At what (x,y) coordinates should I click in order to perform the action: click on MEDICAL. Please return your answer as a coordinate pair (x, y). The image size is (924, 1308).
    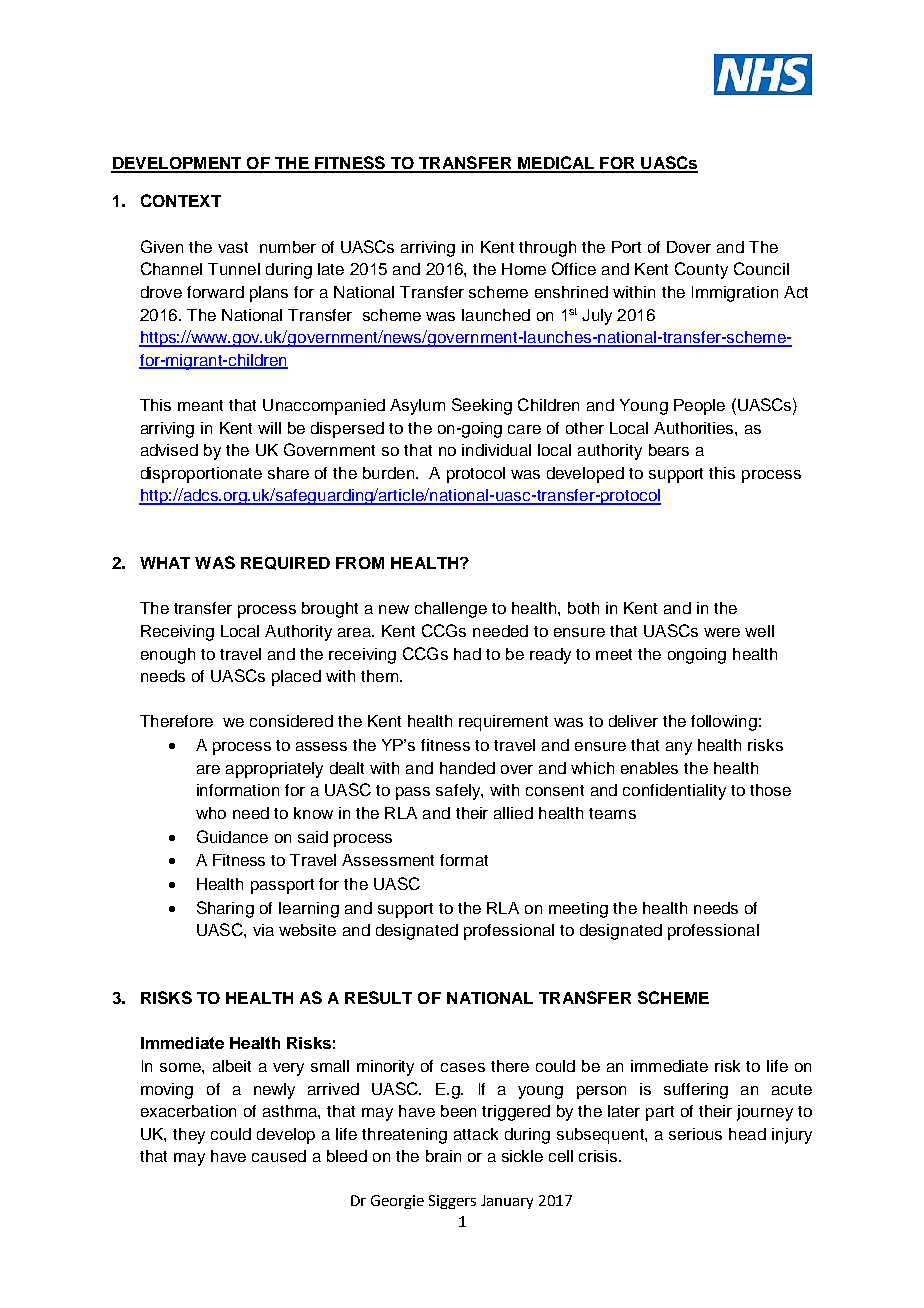
    Looking at the image, I should click on (556, 164).
